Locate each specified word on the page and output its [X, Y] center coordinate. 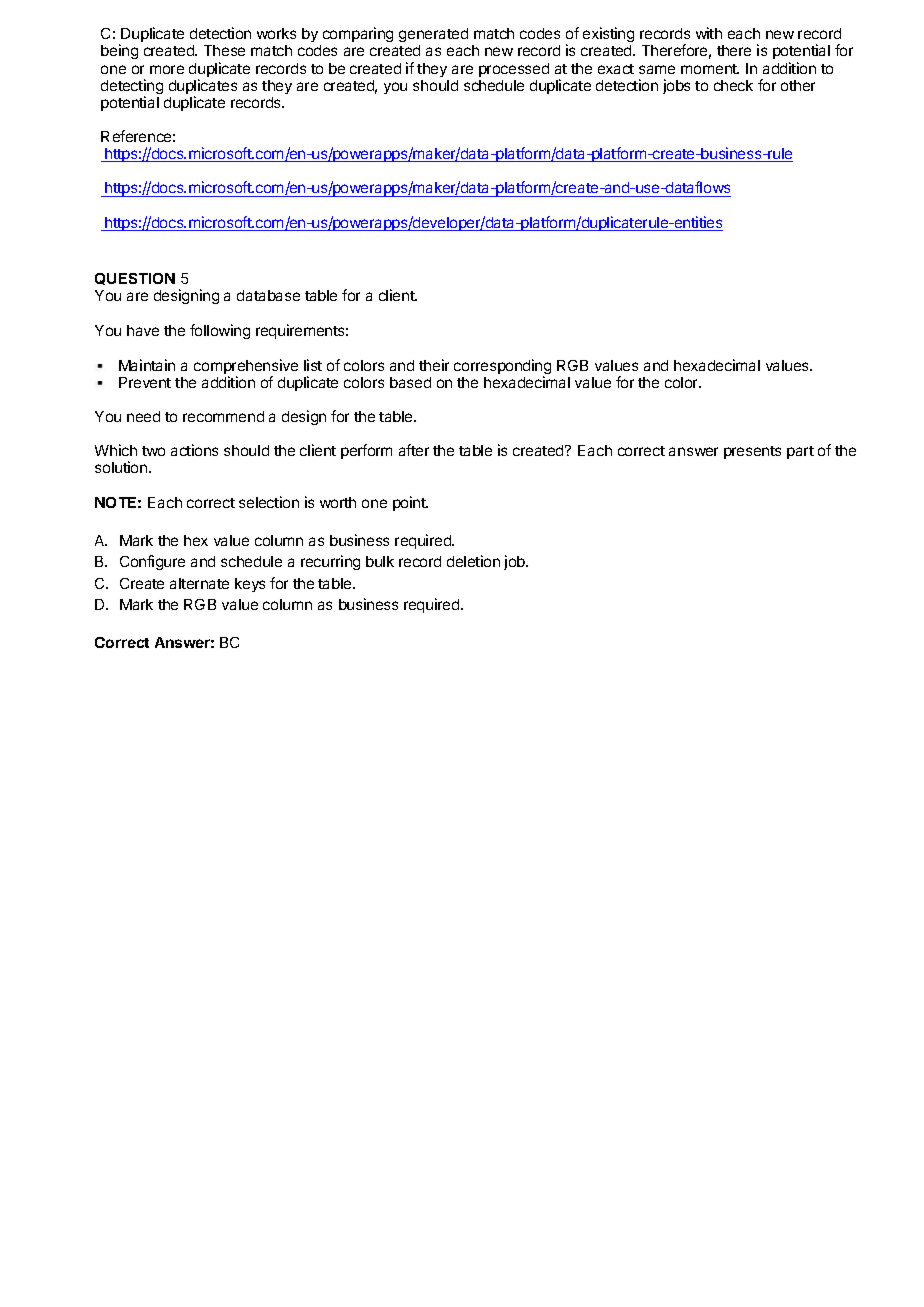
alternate [199, 583]
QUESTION [135, 279]
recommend [223, 416]
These [224, 50]
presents [752, 452]
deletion [473, 561]
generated [433, 37]
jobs [676, 86]
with [709, 33]
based [410, 382]
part [800, 452]
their [434, 365]
